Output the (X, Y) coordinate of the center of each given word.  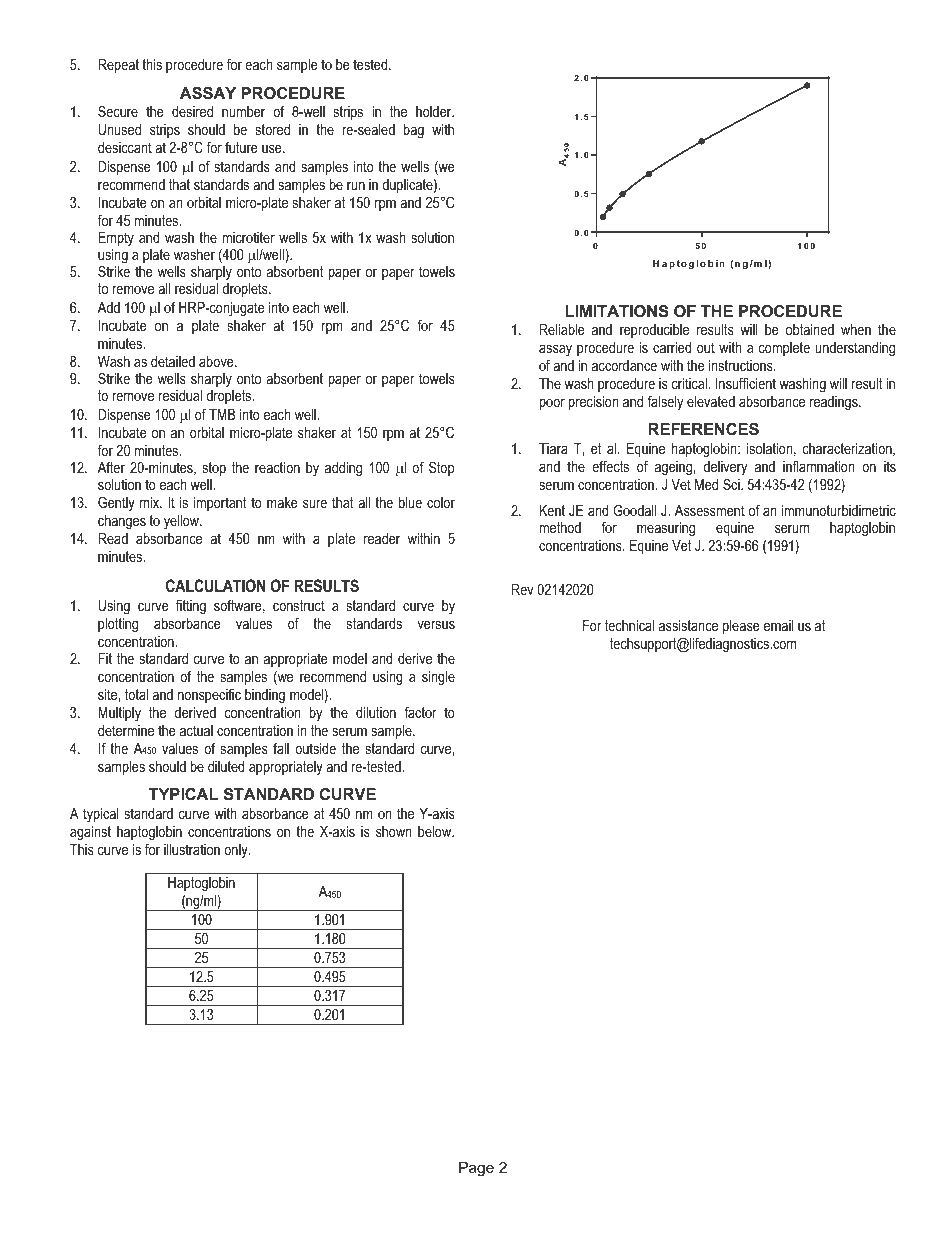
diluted (226, 766)
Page (476, 1169)
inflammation (818, 466)
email (778, 625)
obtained (810, 329)
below (436, 831)
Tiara (553, 448)
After (111, 467)
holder (435, 111)
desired (192, 111)
